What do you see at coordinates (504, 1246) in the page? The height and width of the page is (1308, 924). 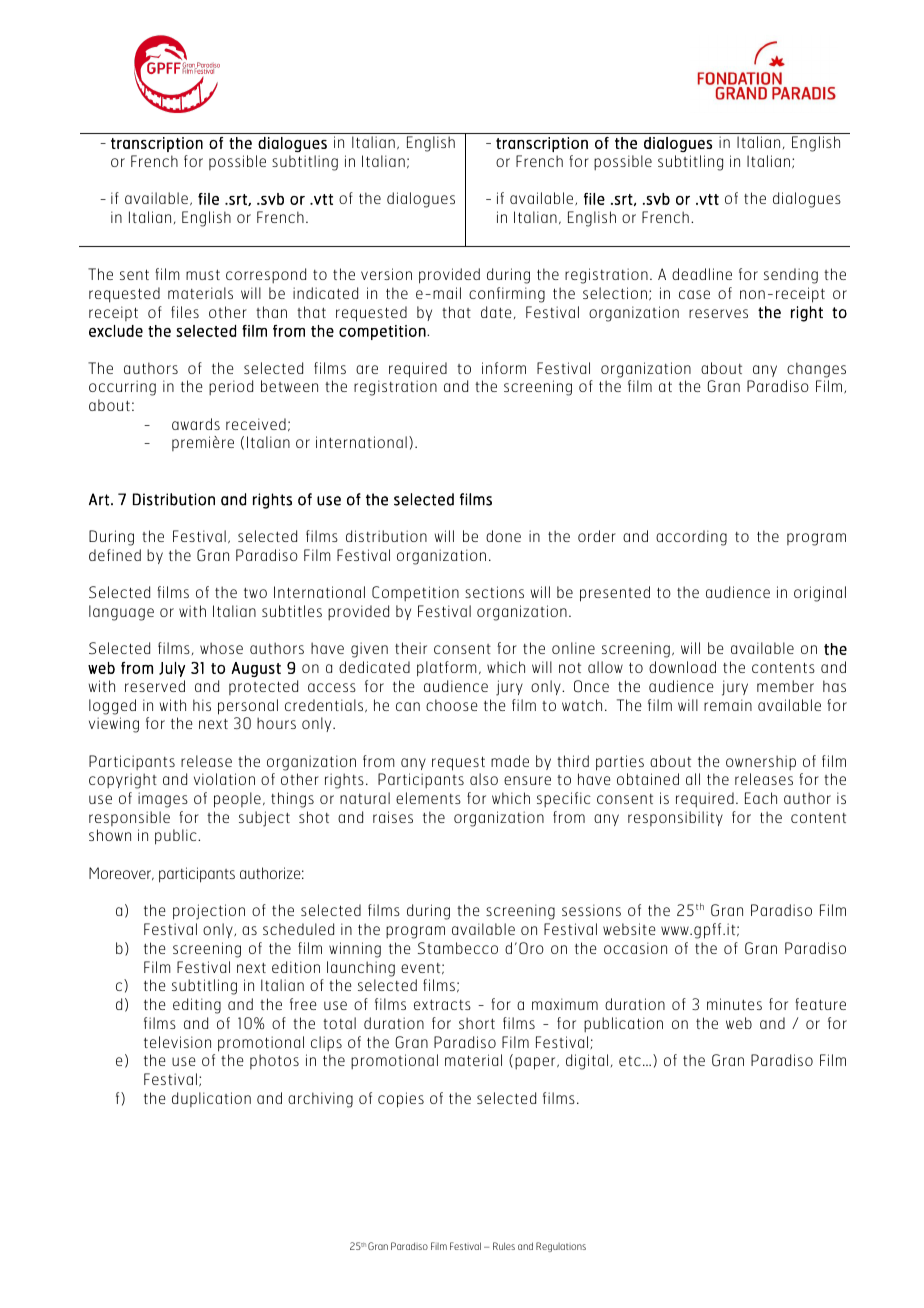 I see `Rules` at bounding box center [504, 1246].
